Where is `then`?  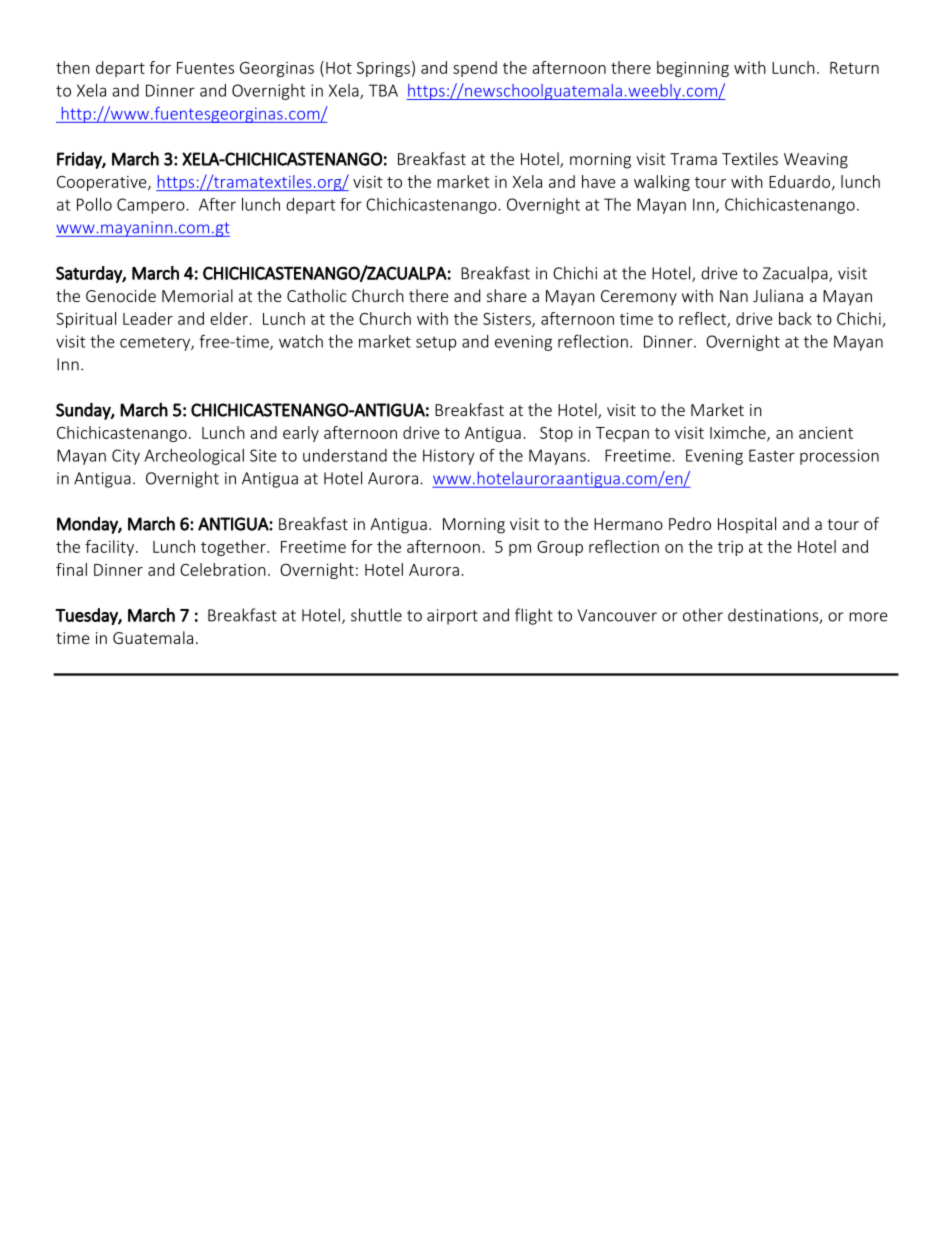
then is located at coordinates (73, 67).
